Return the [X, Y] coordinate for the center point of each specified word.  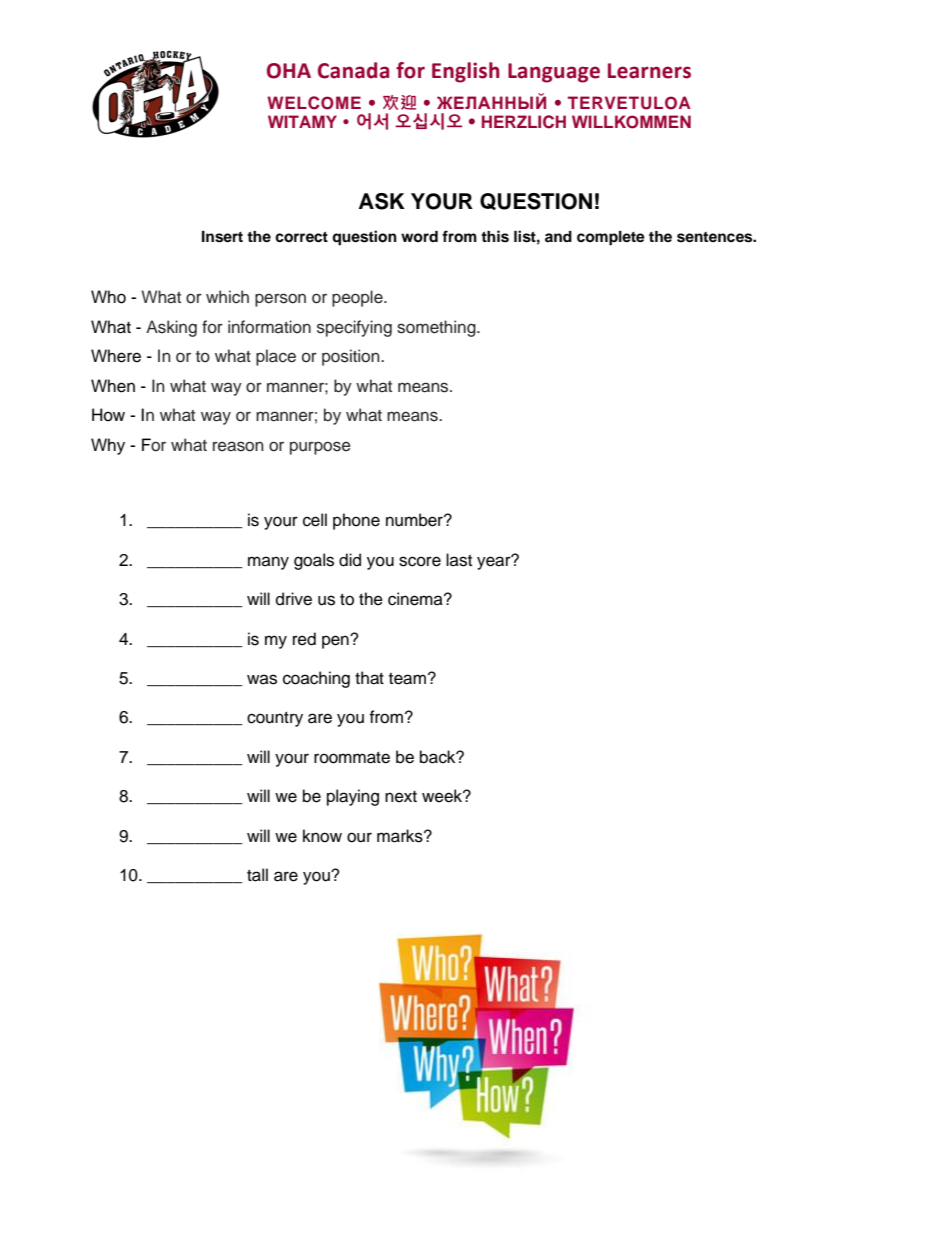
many [268, 563]
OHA [289, 71]
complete [611, 238]
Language [554, 73]
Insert [222, 237]
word [419, 236]
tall [257, 875]
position [352, 357]
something [437, 328]
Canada [353, 70]
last [459, 560]
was [262, 679]
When [113, 386]
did [350, 560]
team [407, 679]
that [369, 678]
